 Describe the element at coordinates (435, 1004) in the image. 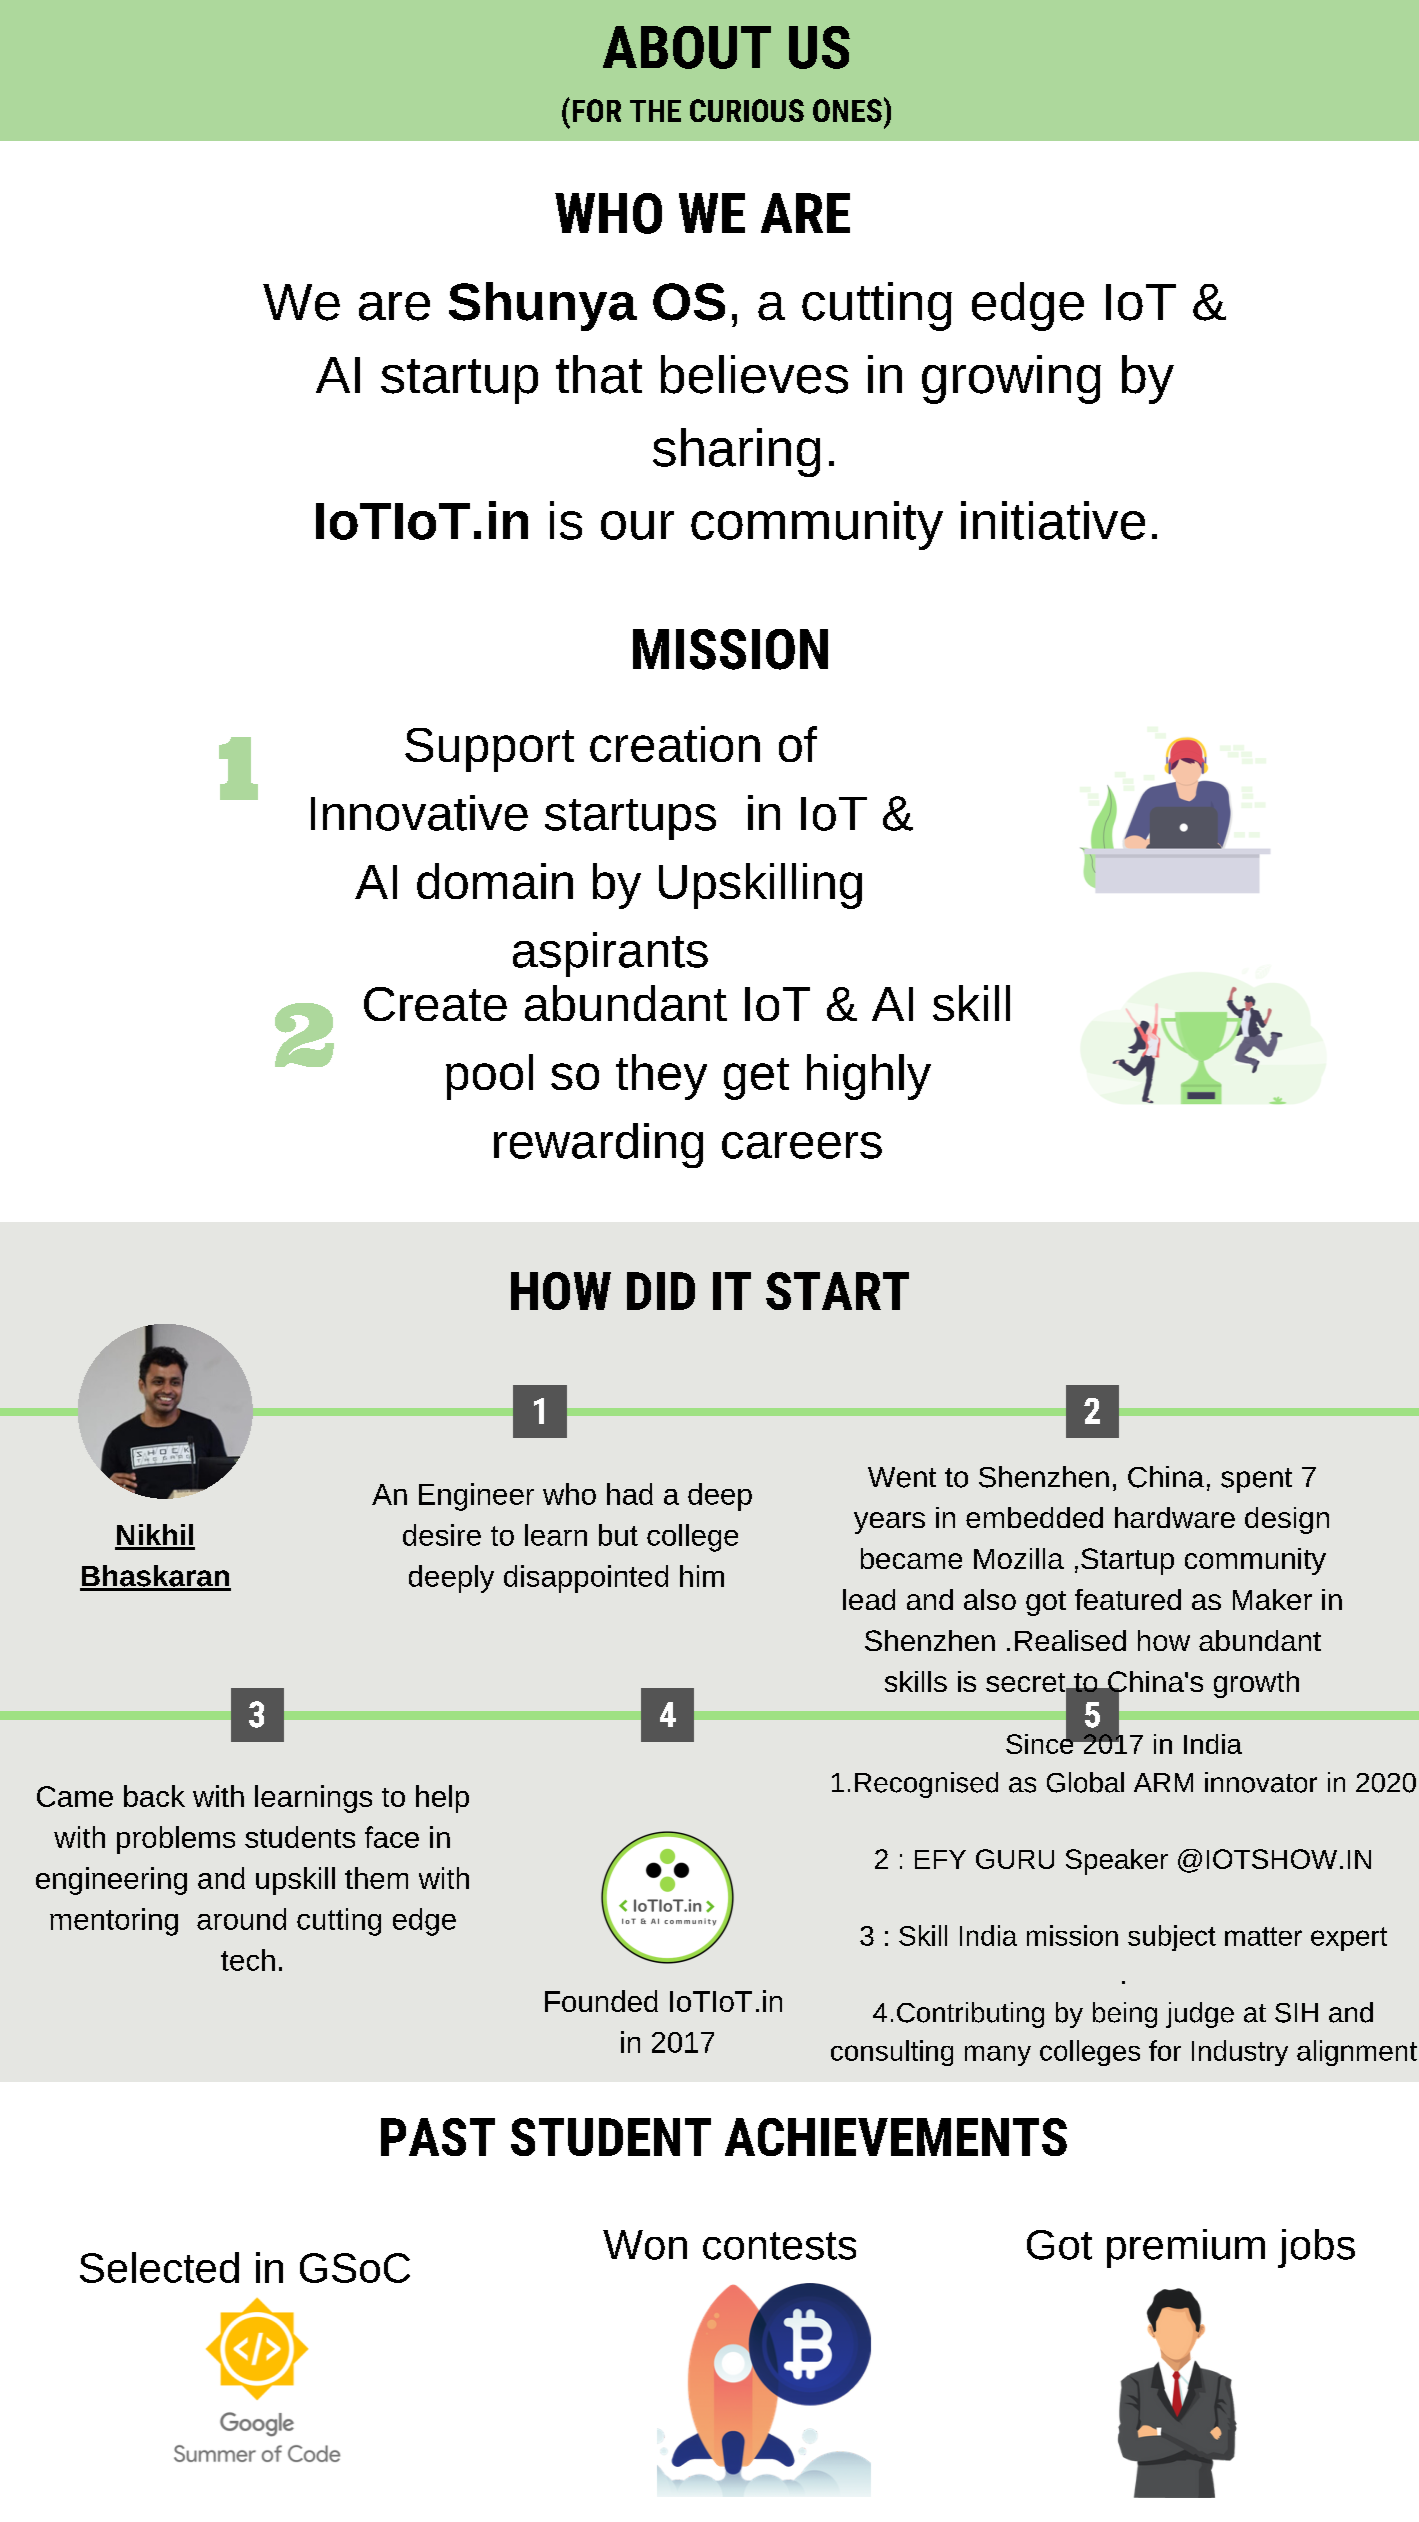

I see `Create` at that location.
